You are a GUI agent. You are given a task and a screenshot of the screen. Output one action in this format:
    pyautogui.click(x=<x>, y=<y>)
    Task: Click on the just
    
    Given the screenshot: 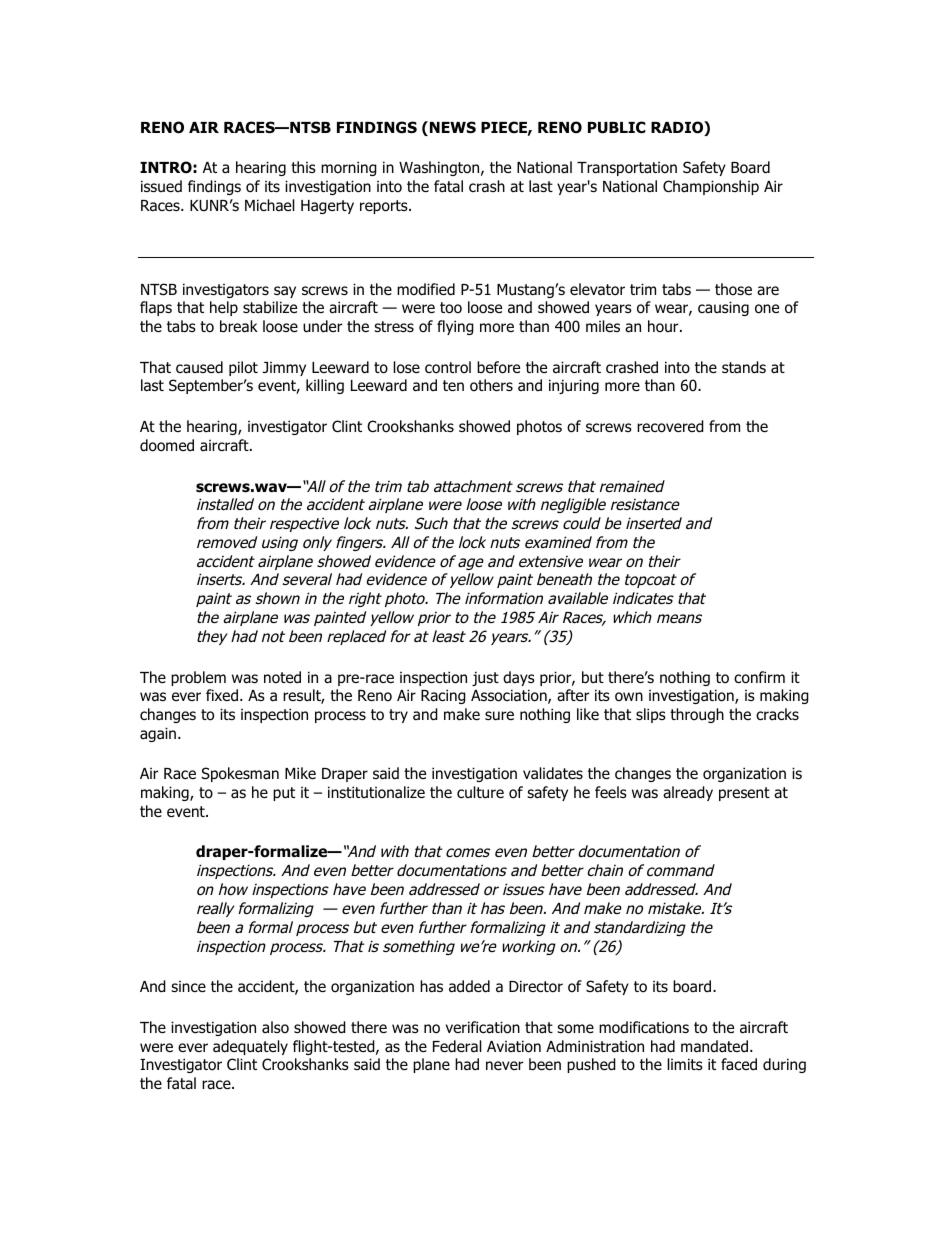 What is the action you would take?
    pyautogui.click(x=485, y=678)
